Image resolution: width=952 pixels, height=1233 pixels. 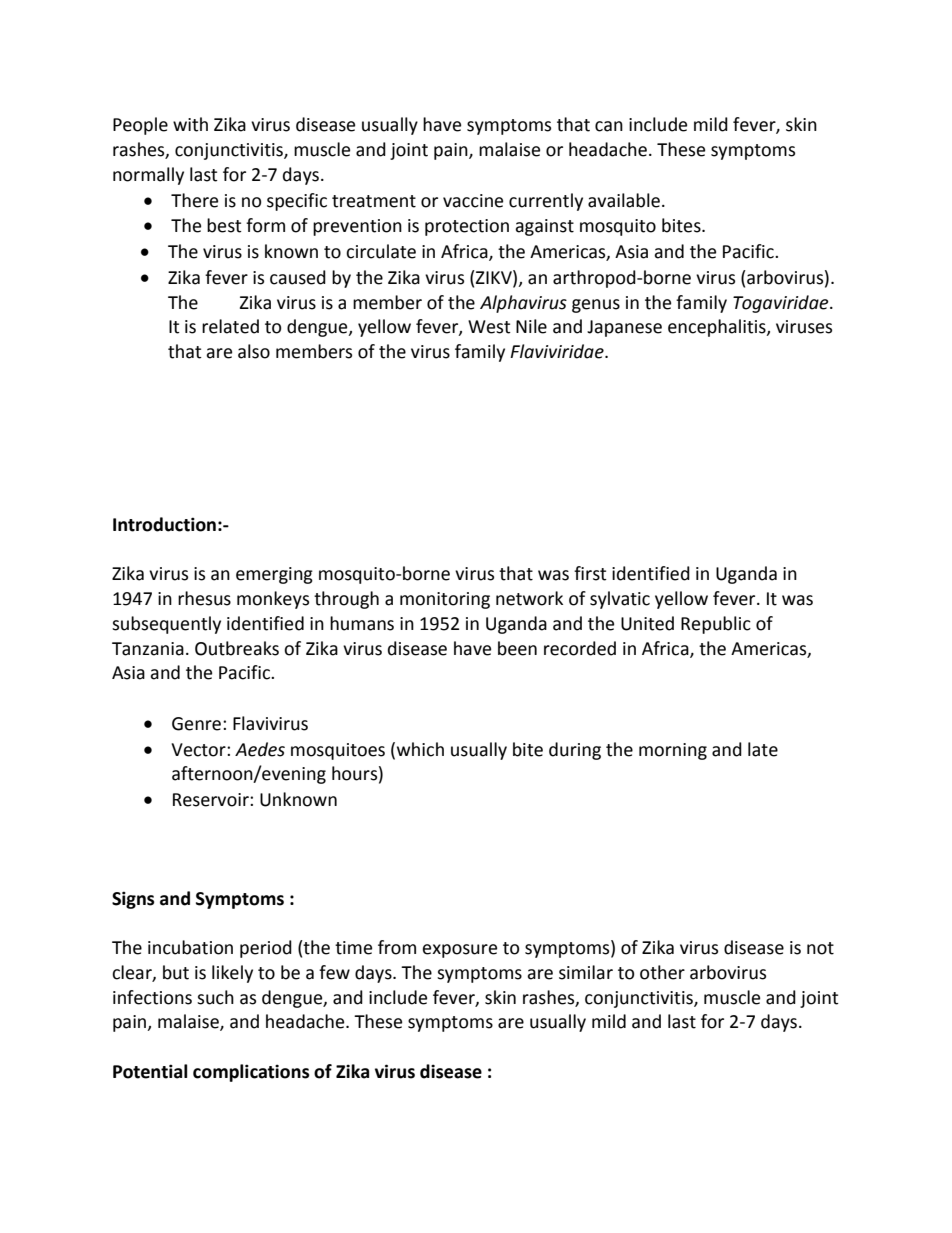 I want to click on West, so click(x=489, y=327).
